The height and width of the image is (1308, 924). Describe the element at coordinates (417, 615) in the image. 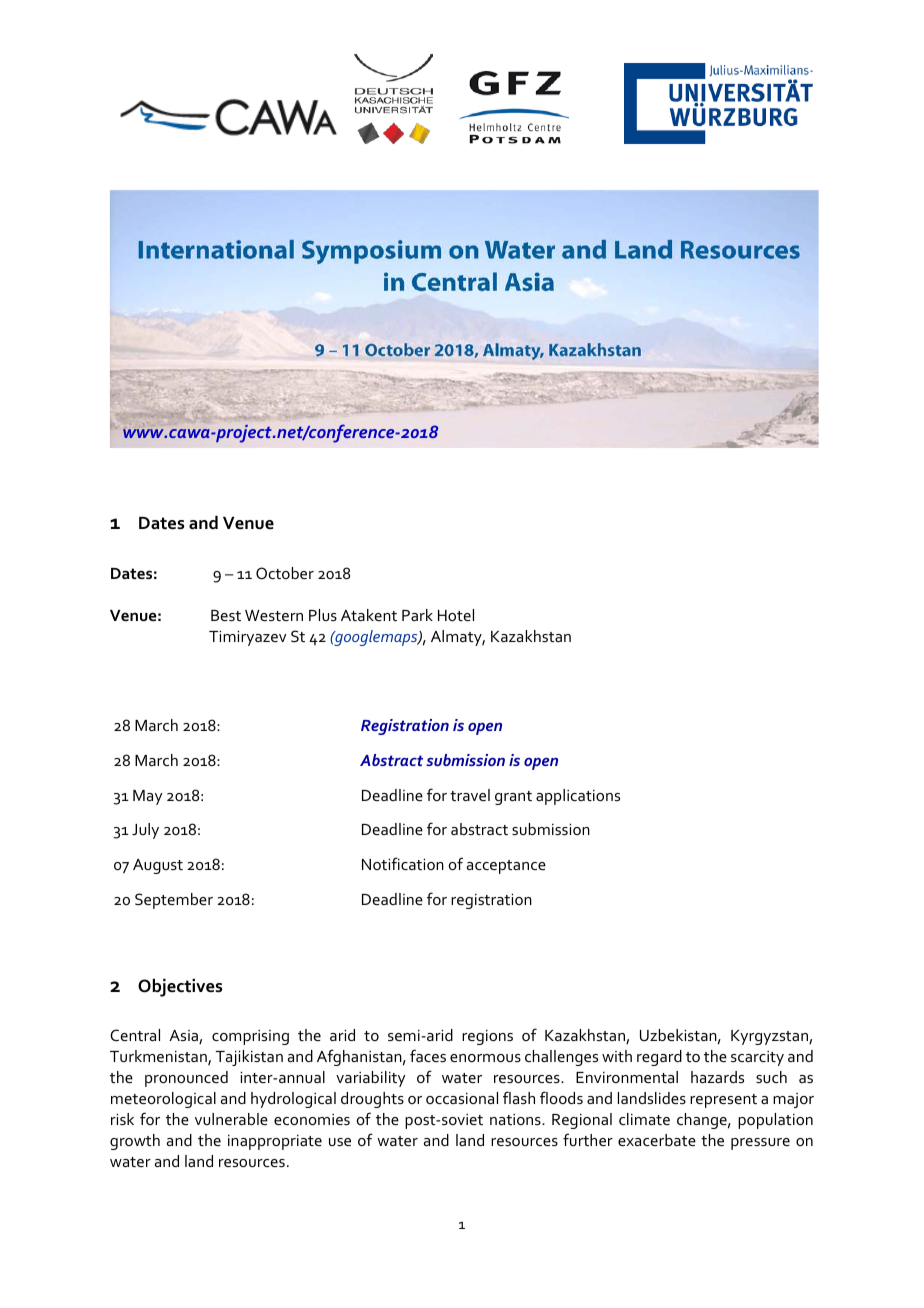

I see `Park` at that location.
